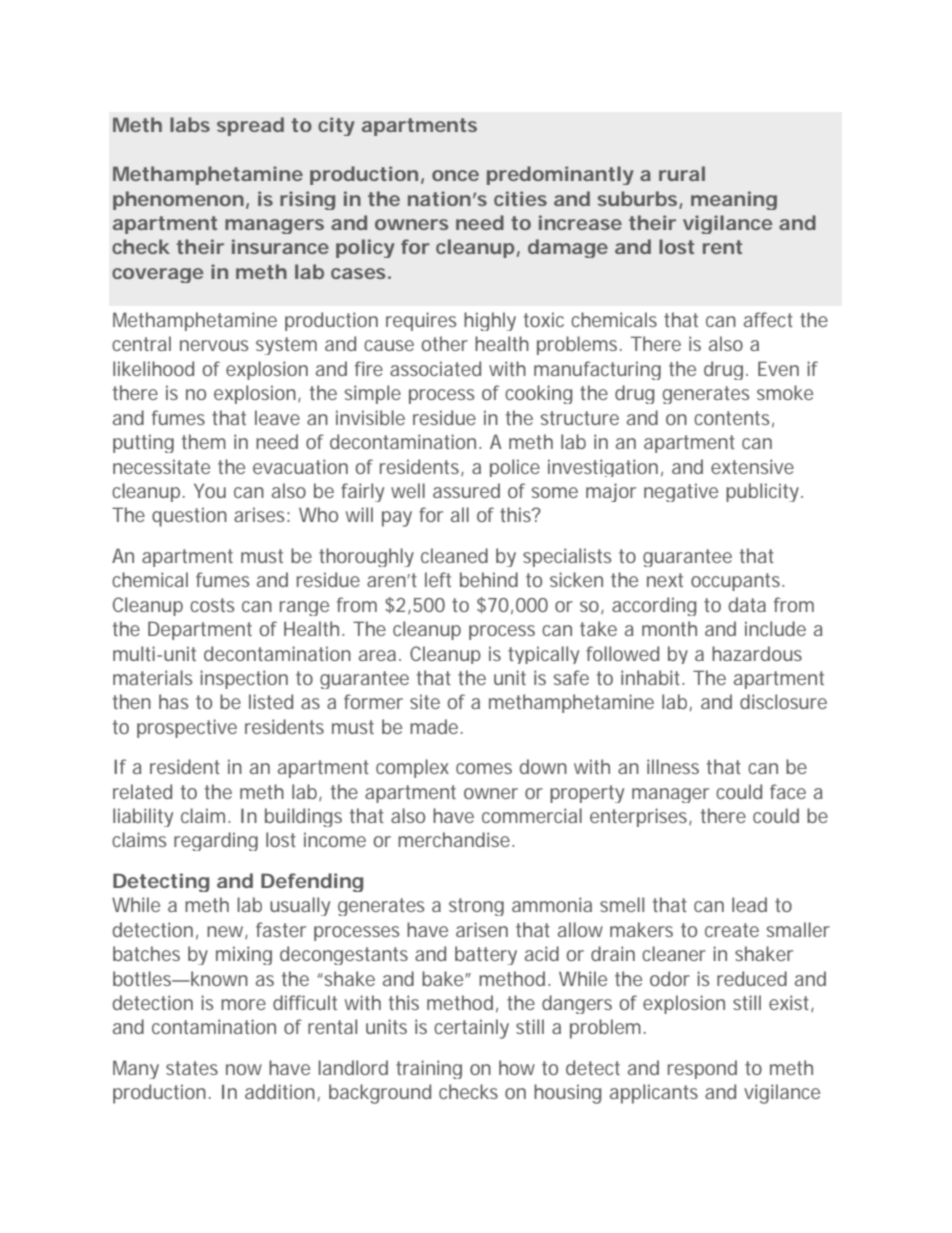 This screenshot has height=1233, width=952. What do you see at coordinates (190, 124) in the screenshot?
I see `labs` at bounding box center [190, 124].
